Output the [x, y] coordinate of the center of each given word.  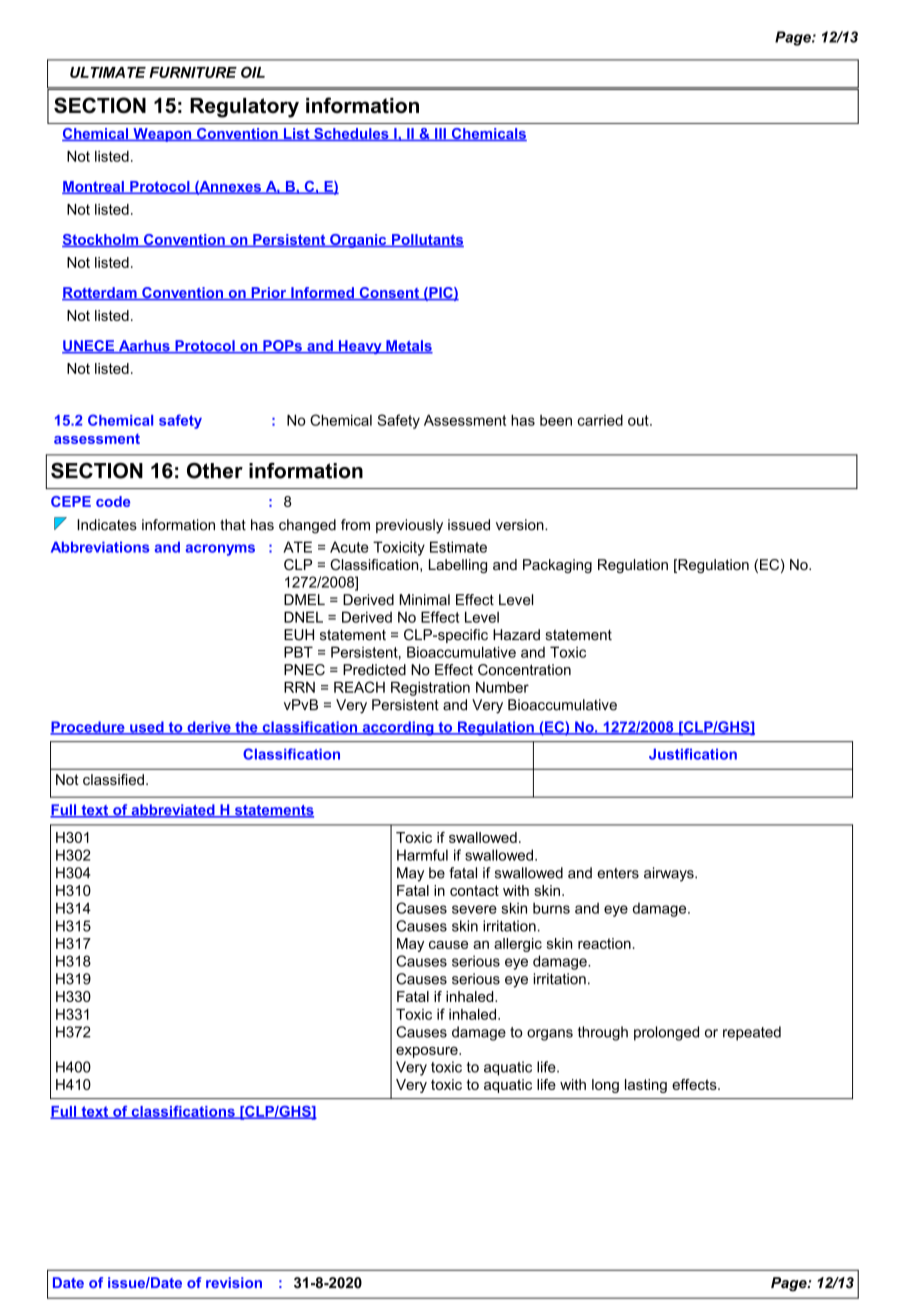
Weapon [162, 135]
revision [234, 1282]
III [440, 134]
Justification [693, 754]
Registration [430, 689]
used [147, 728]
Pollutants [427, 240]
